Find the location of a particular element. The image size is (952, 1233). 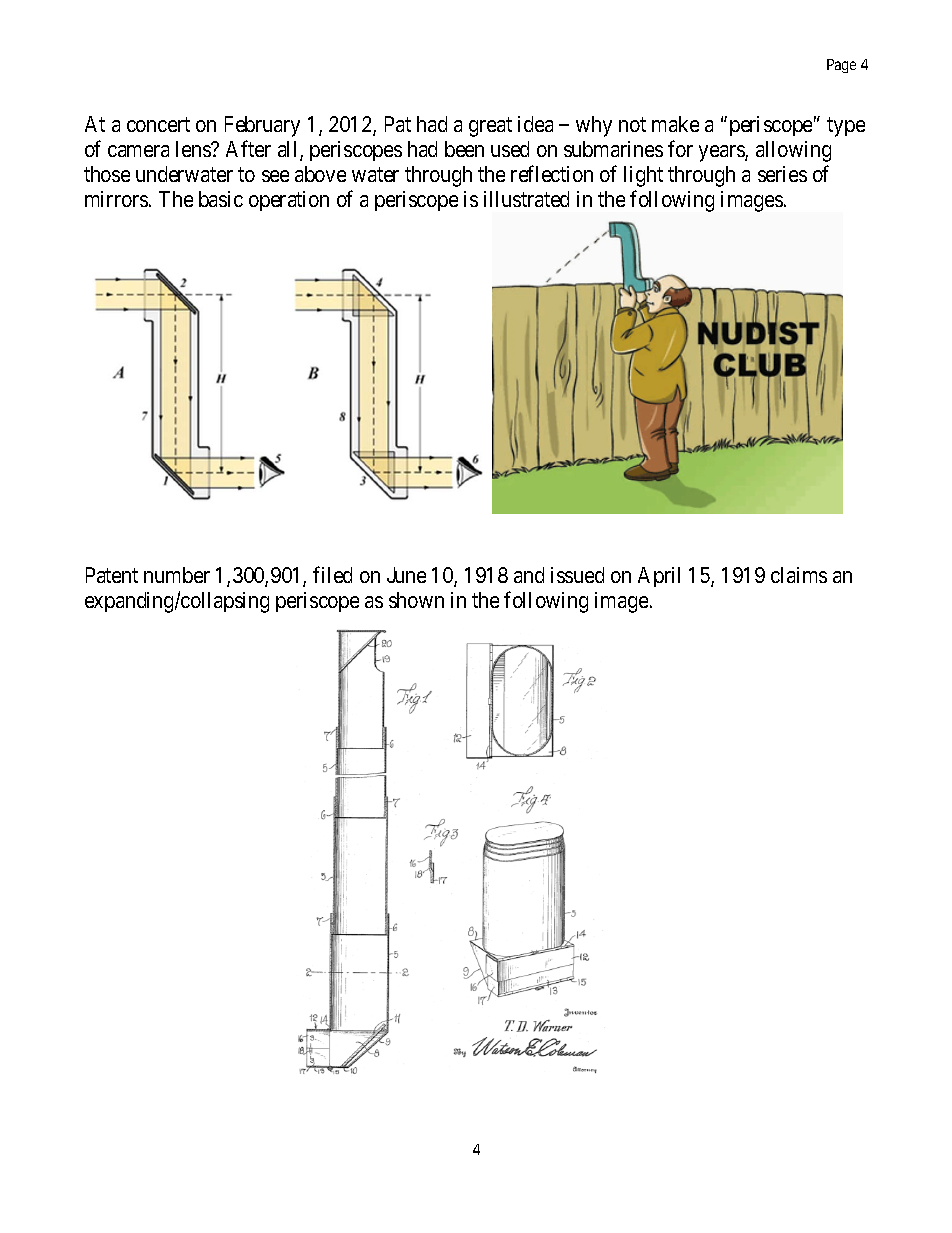

Page is located at coordinates (841, 66).
